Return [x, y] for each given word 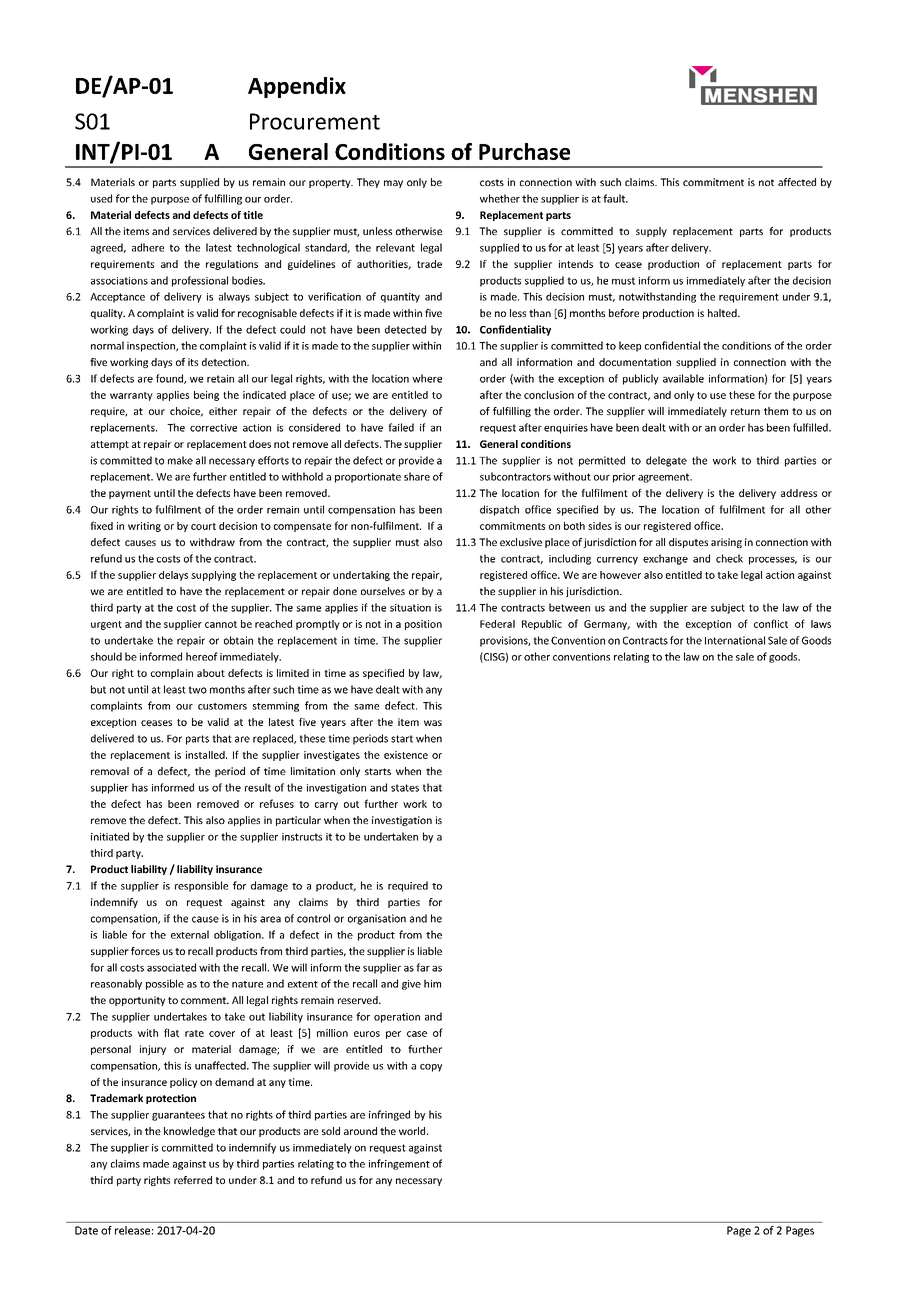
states [405, 788]
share [417, 476]
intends [576, 264]
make [180, 460]
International [735, 640]
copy [431, 1068]
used [101, 198]
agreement [665, 478]
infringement [399, 1164]
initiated [110, 836]
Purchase [524, 151]
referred [193, 1180]
